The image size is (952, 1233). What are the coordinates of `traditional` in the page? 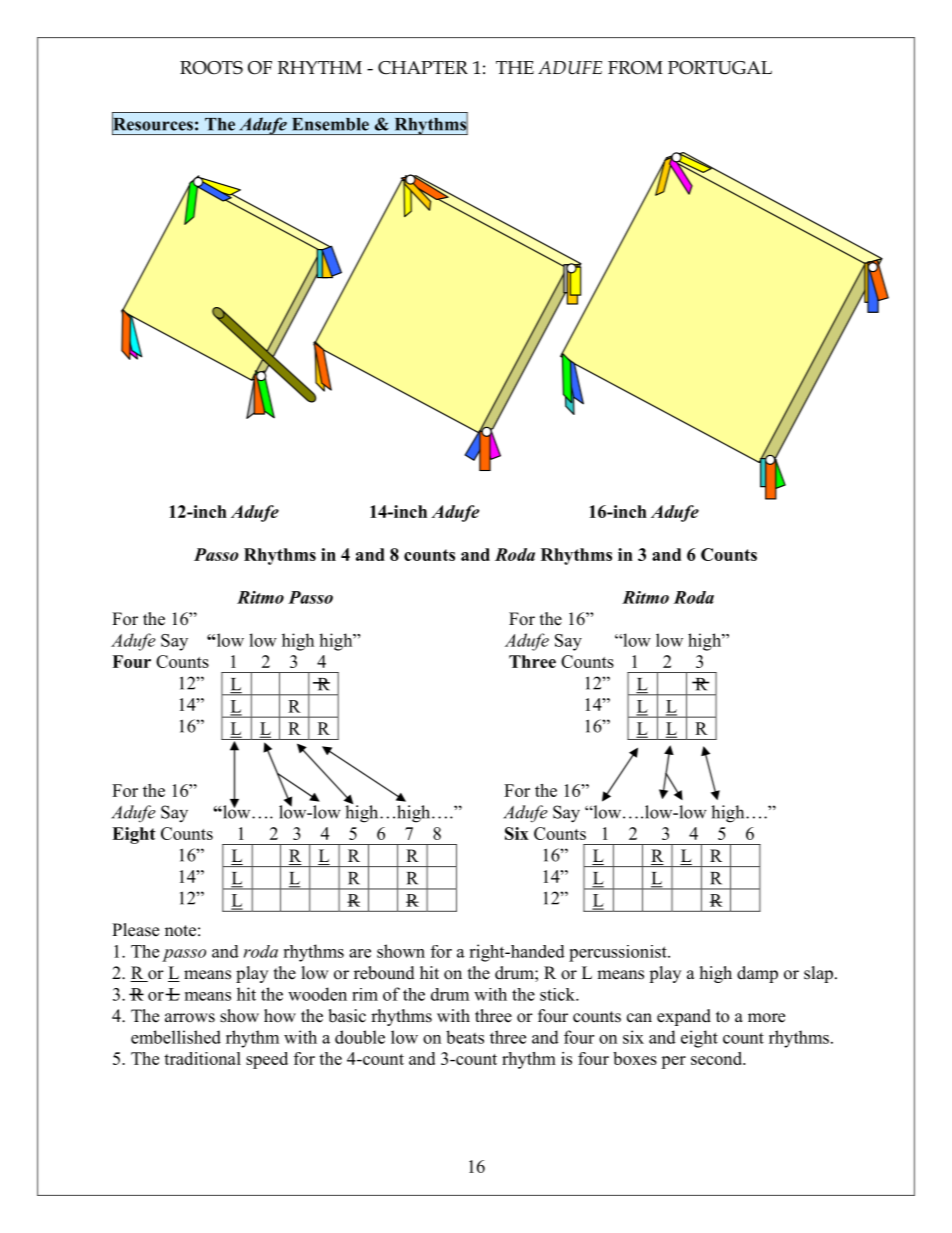 It's located at (202, 1058).
